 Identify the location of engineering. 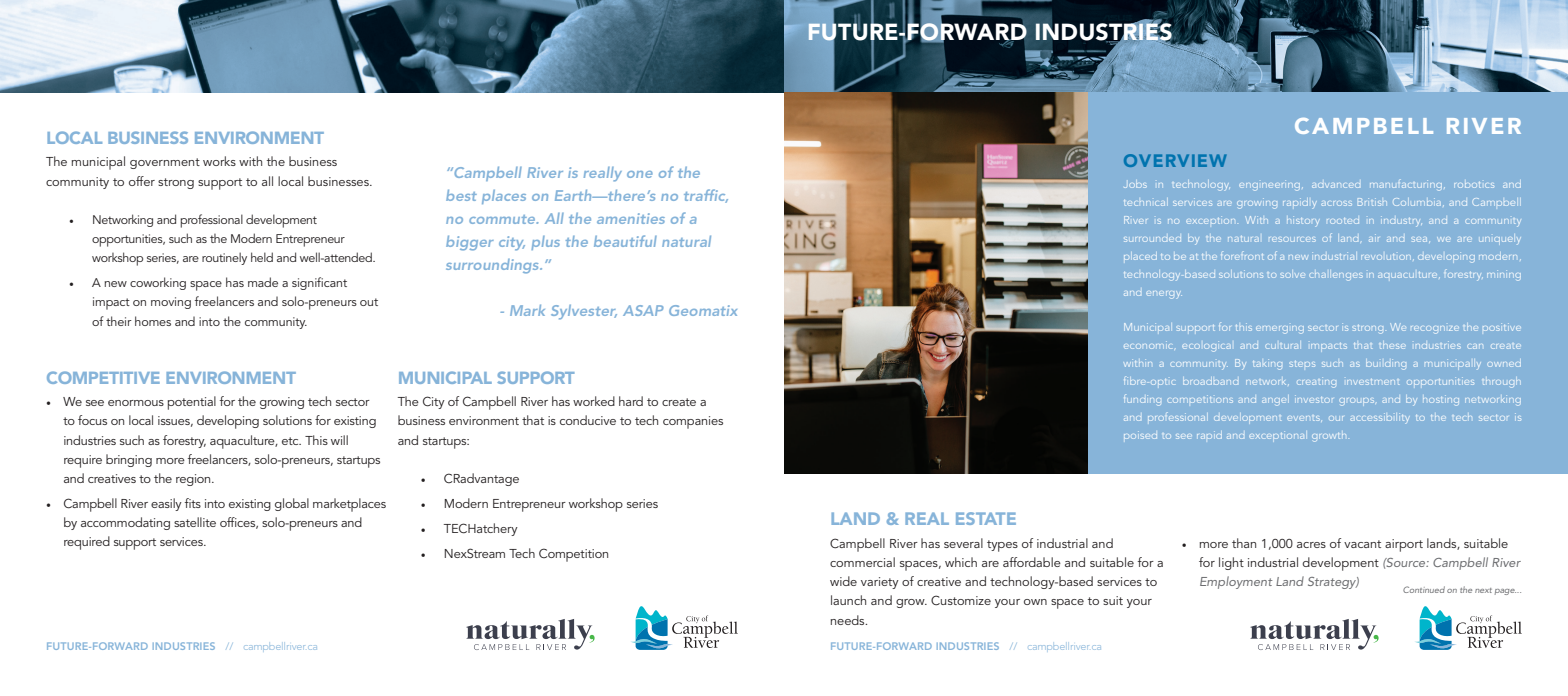
(1269, 185).
